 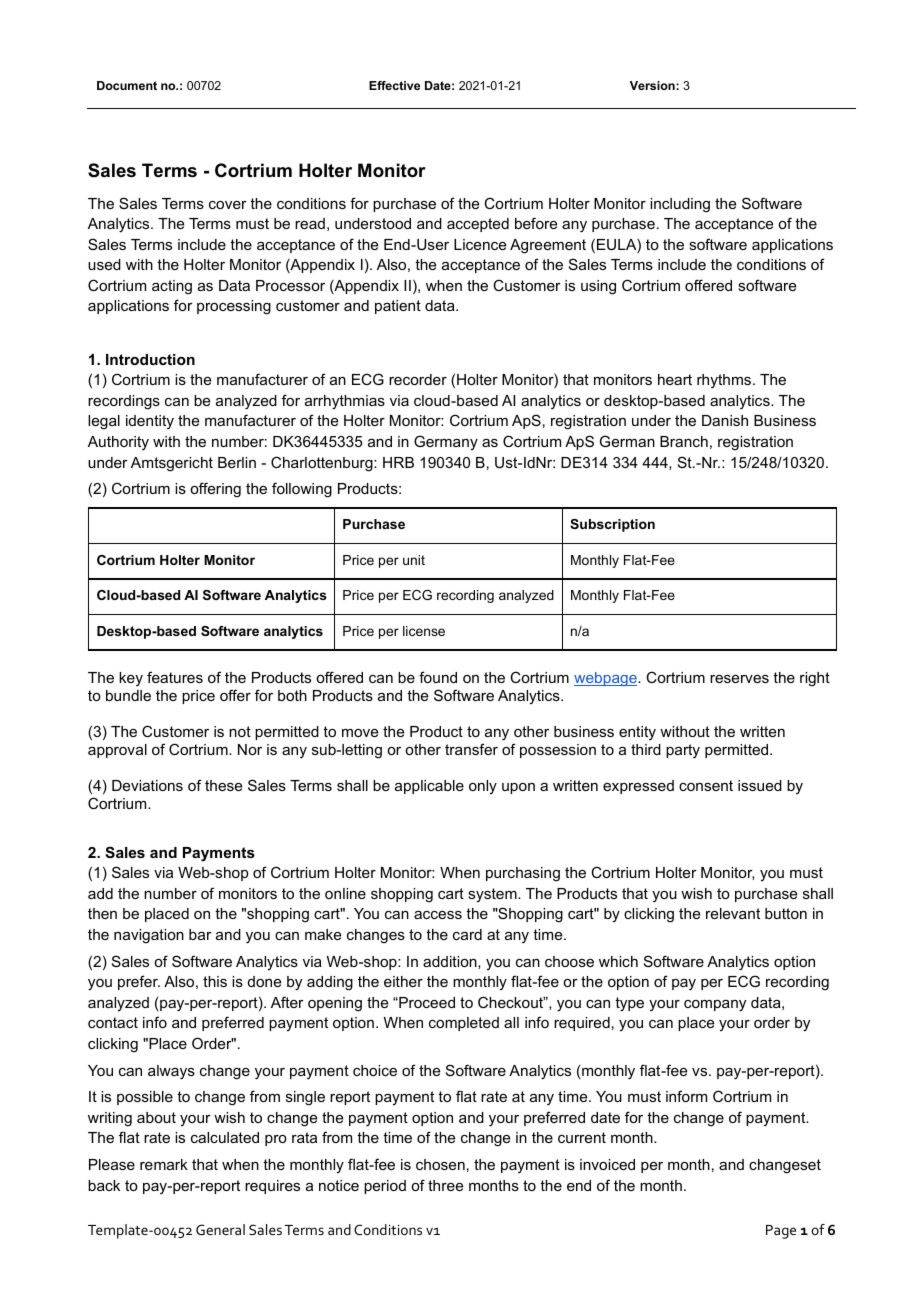 I want to click on Introduction, so click(x=150, y=359).
